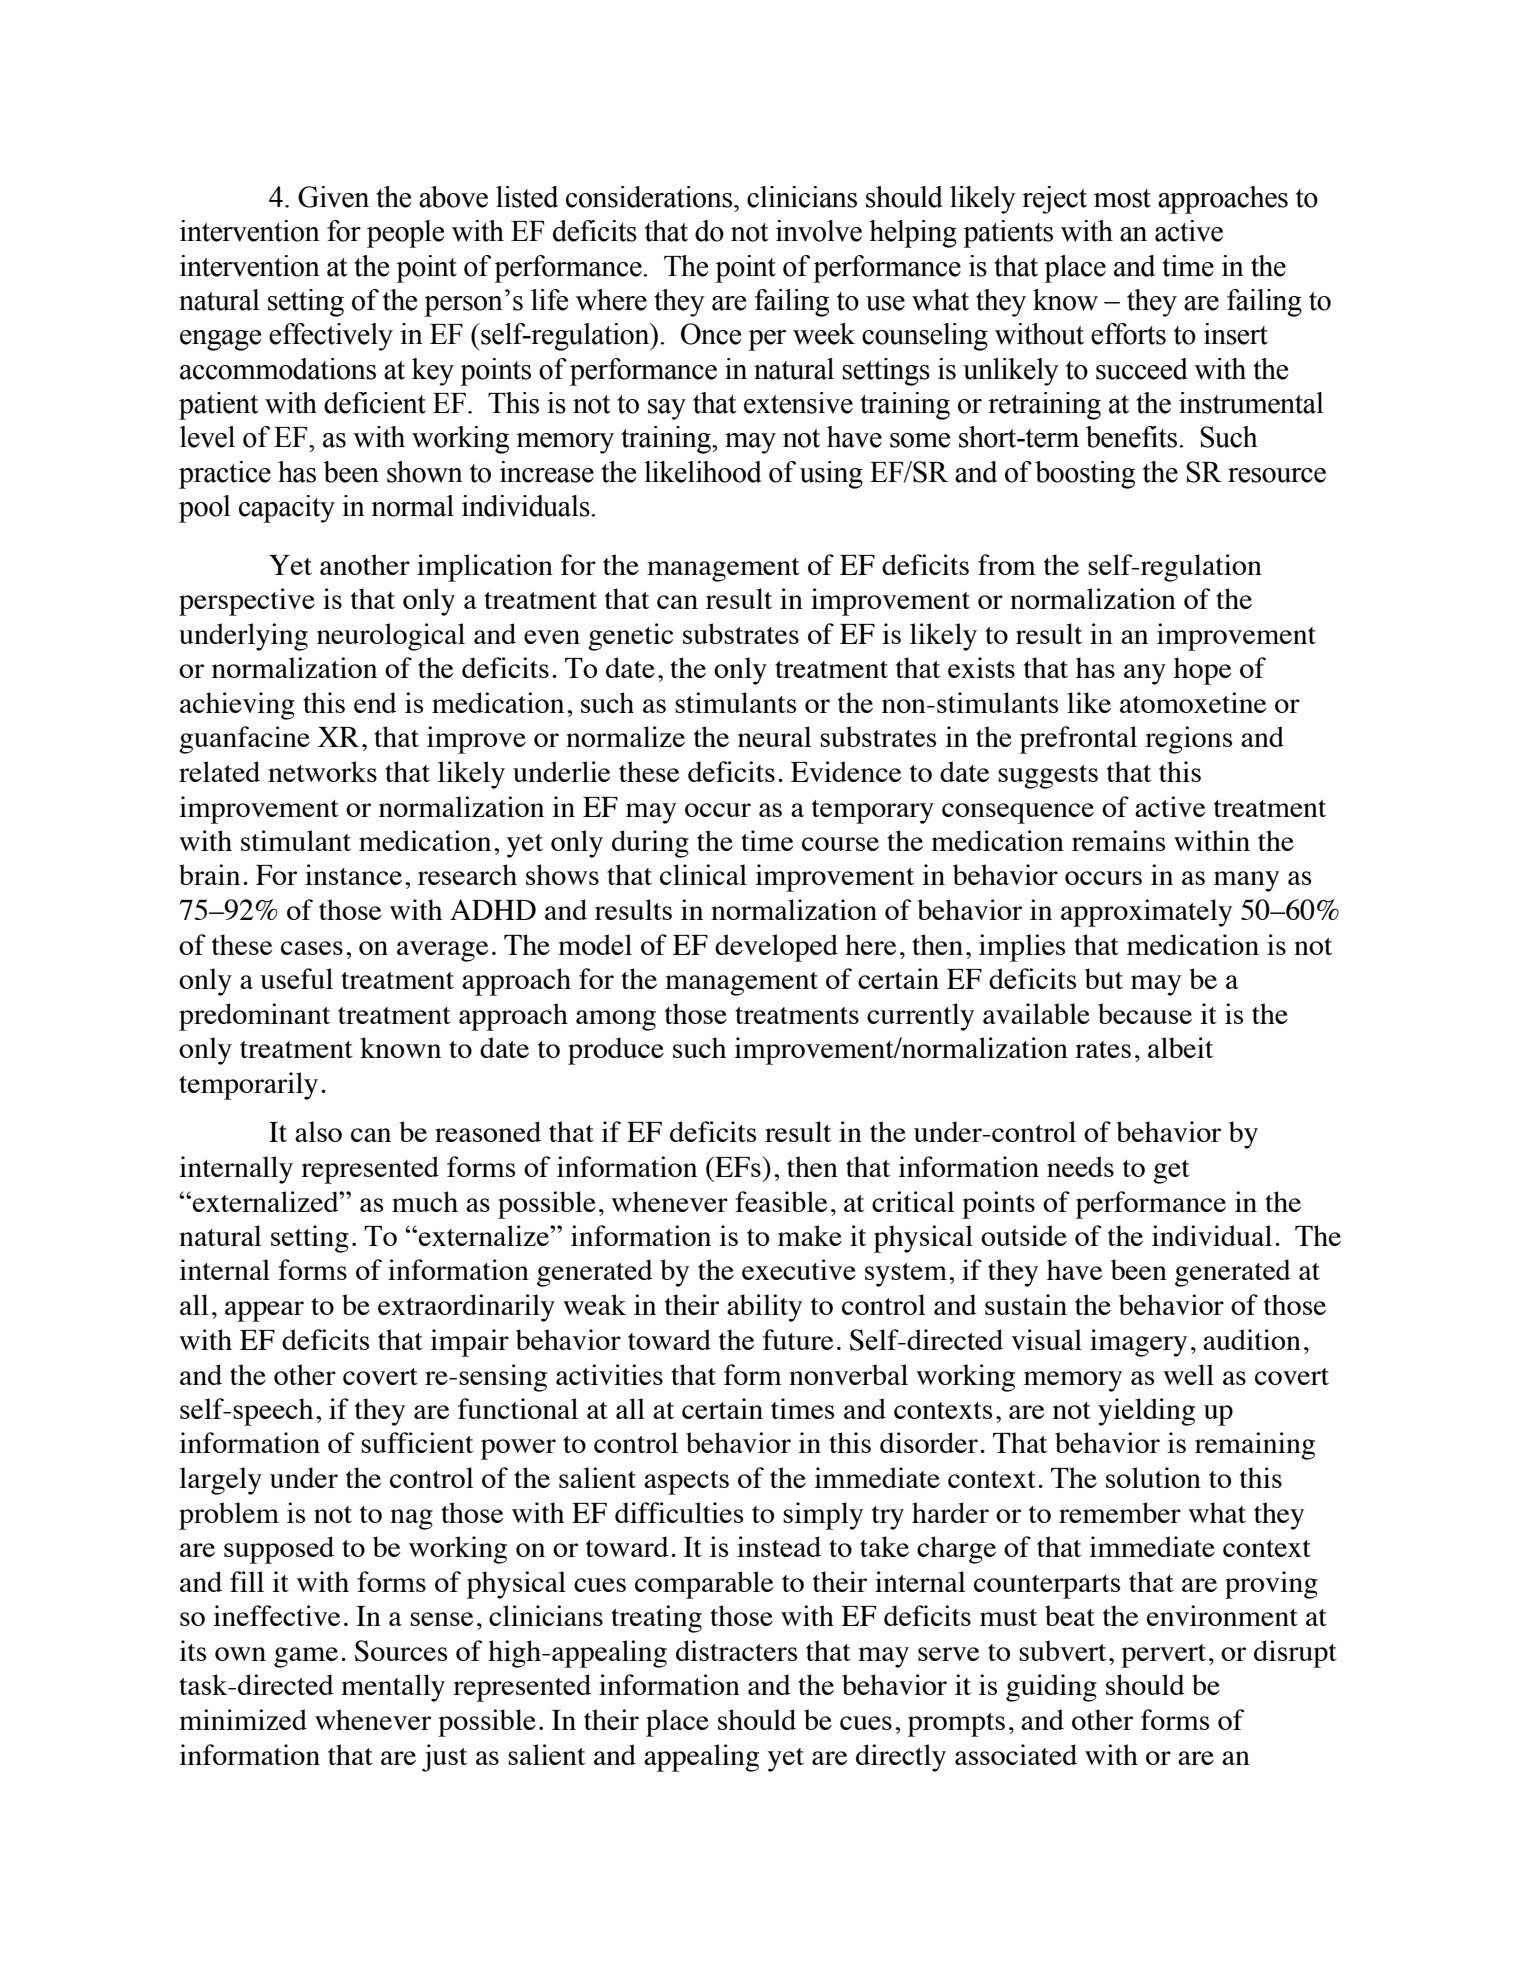 This screenshot has width=1526, height=1975. Describe the element at coordinates (264, 1311) in the screenshot. I see `appear` at that location.
